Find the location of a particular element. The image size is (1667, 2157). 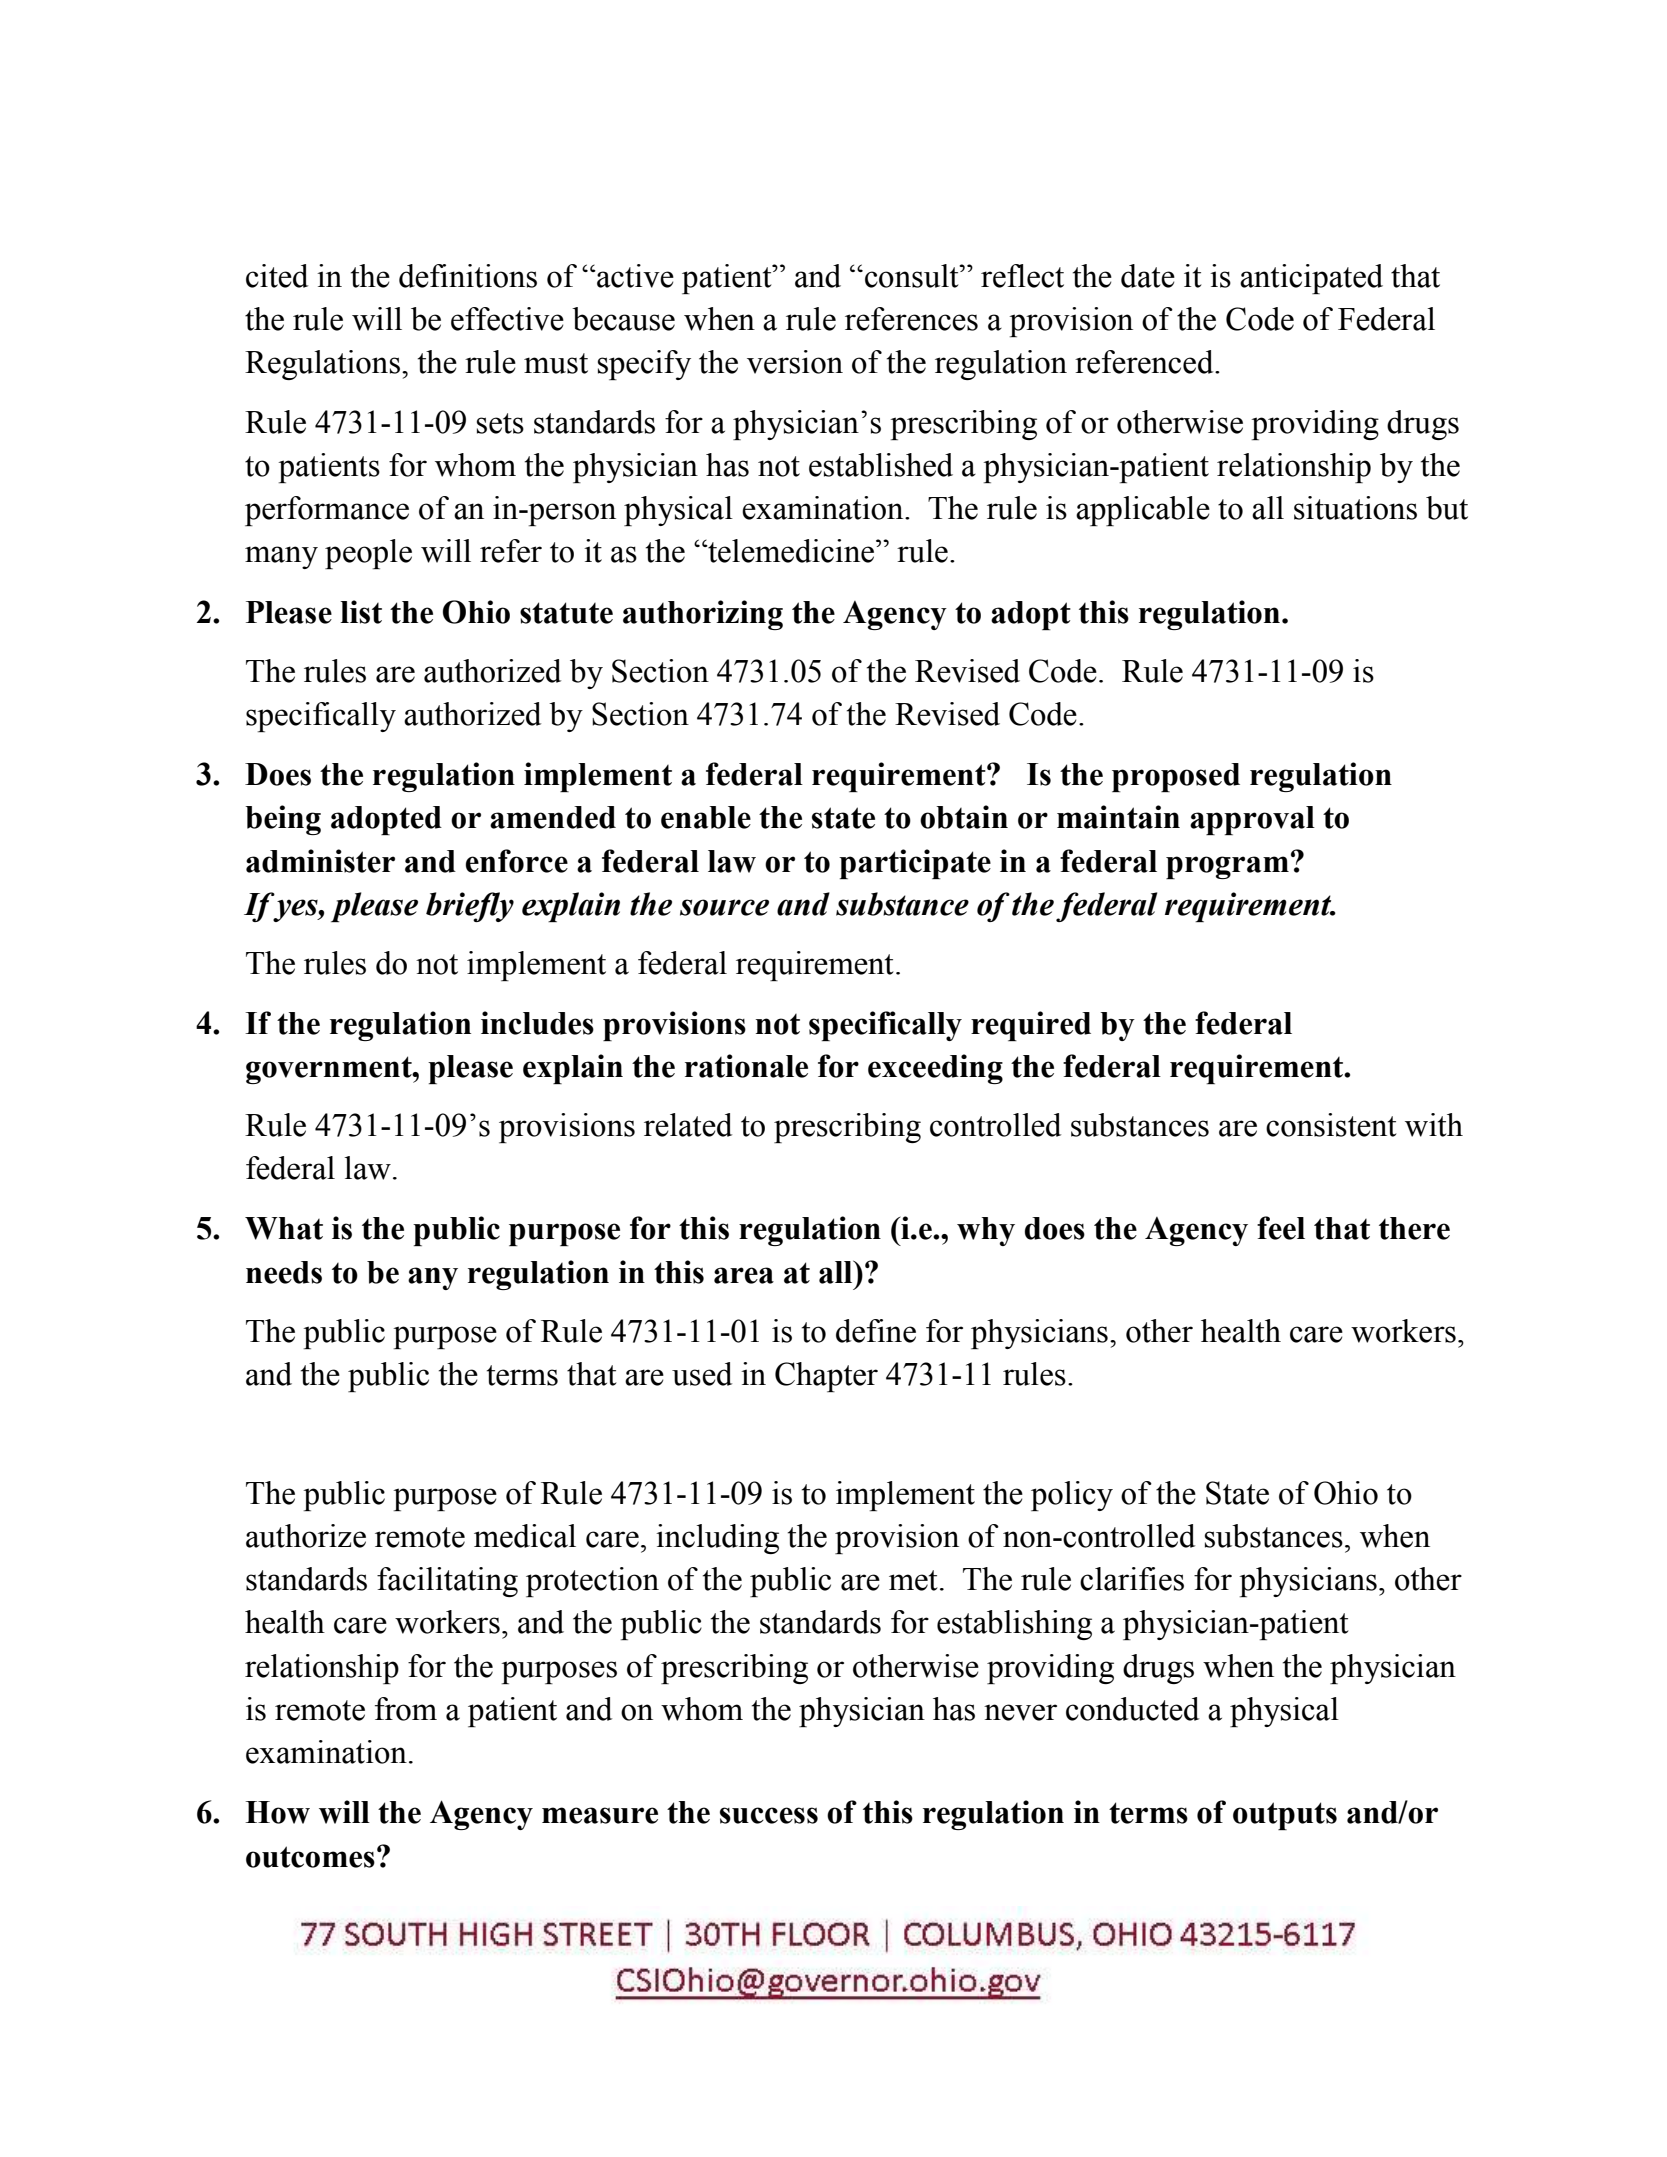

outputs is located at coordinates (1285, 1816).
